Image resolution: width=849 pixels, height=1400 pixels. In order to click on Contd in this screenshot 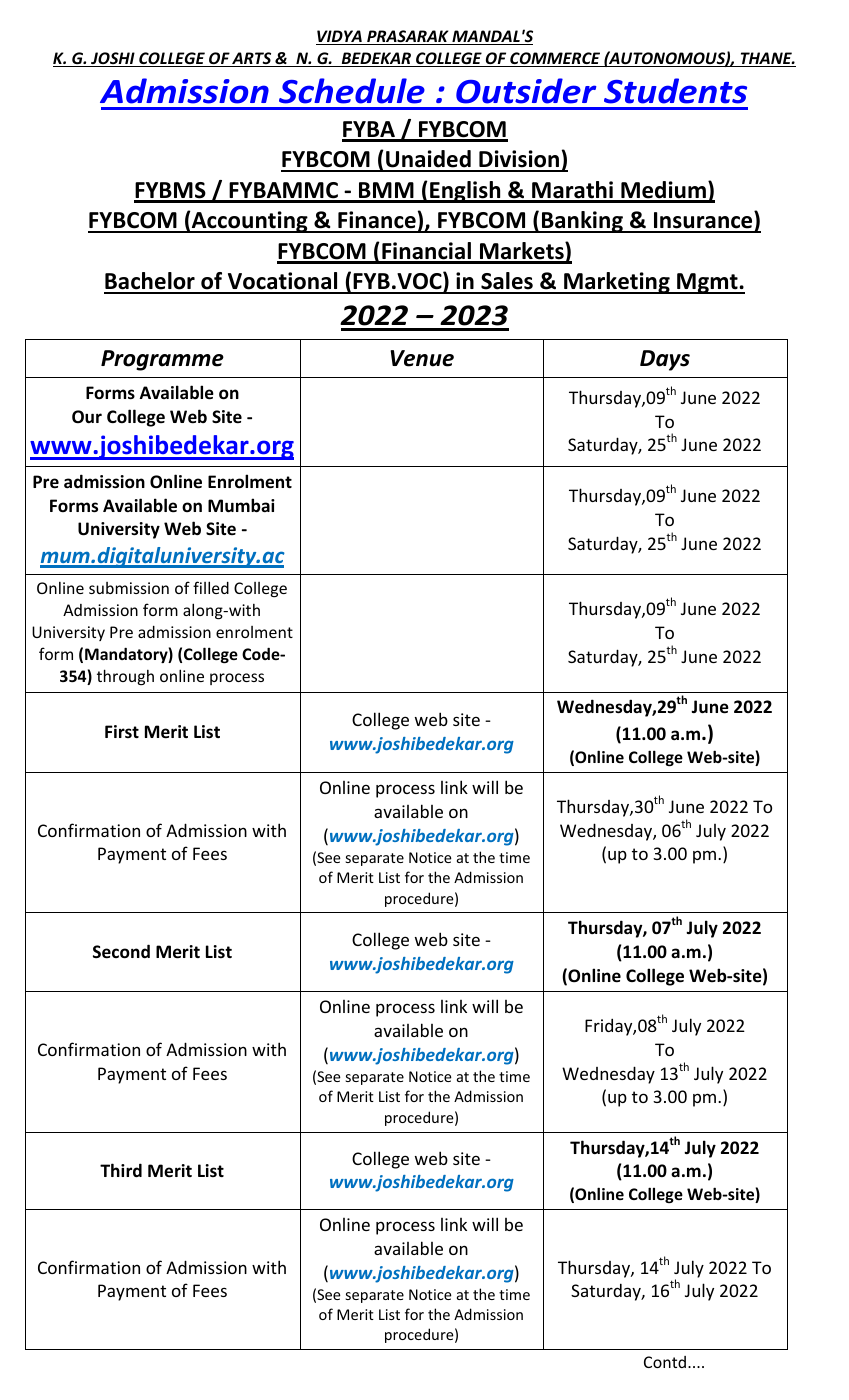, I will do `click(665, 1362)`.
